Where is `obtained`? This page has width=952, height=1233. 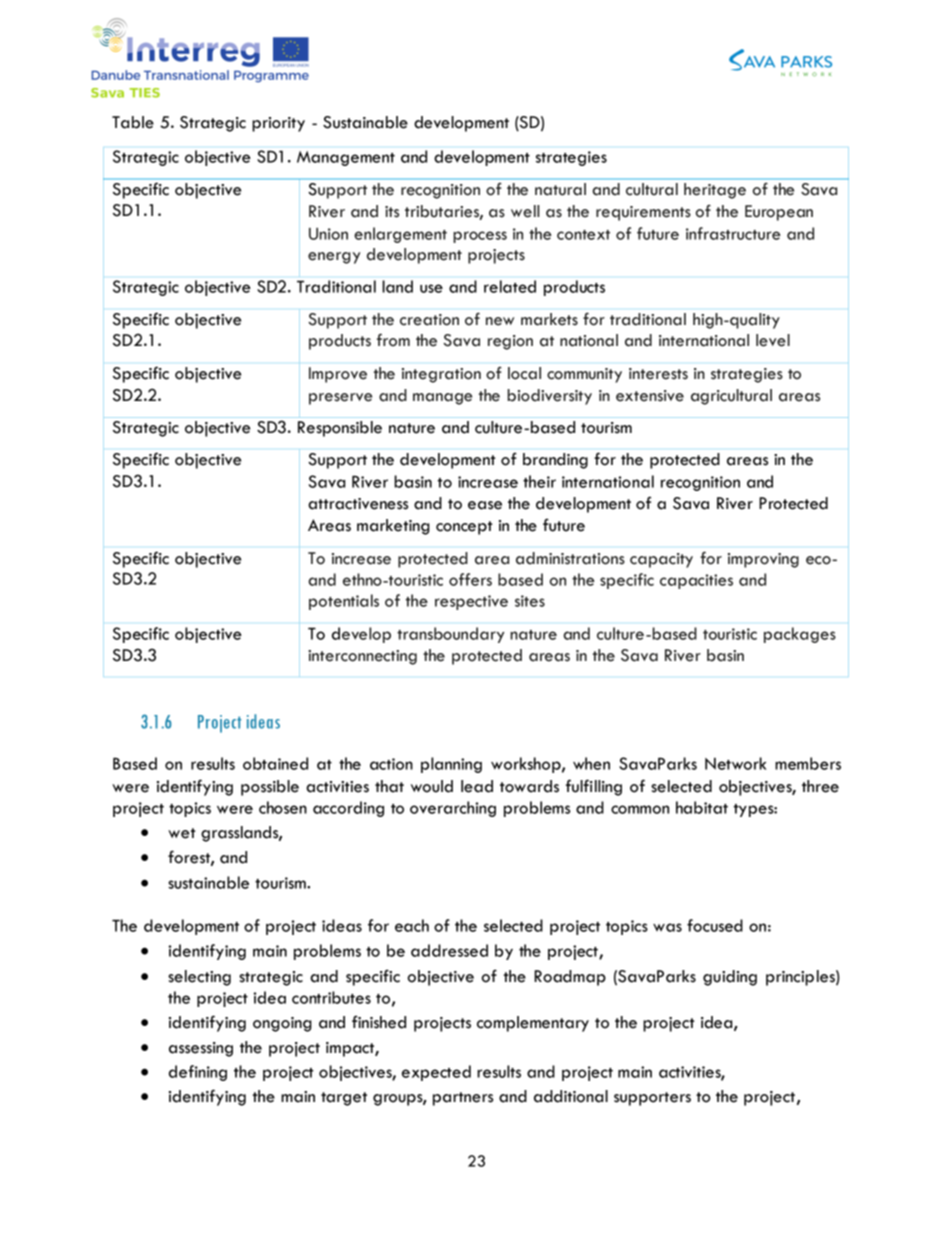 obtained is located at coordinates (275, 763).
